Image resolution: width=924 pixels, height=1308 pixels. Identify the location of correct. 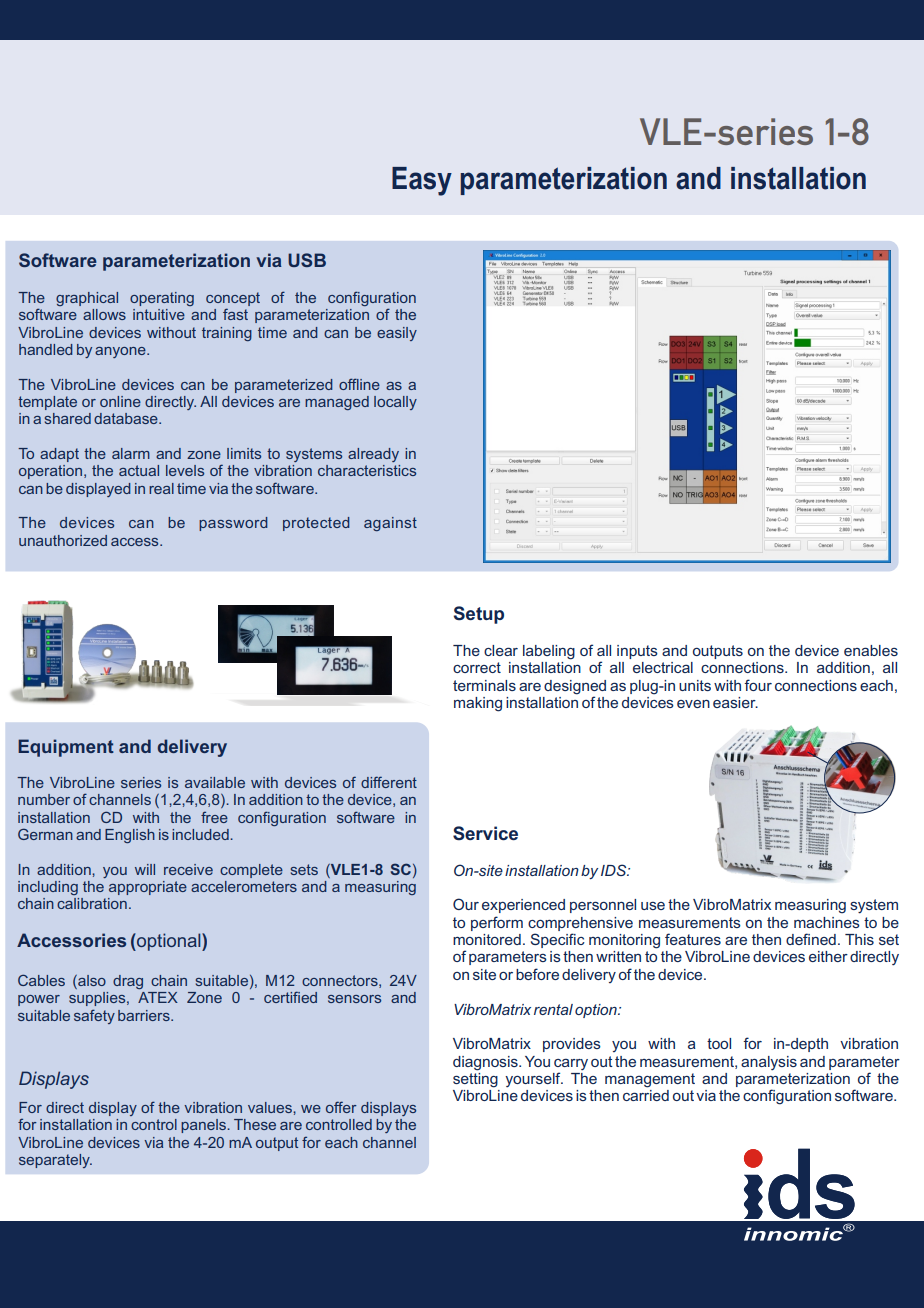
(477, 667).
